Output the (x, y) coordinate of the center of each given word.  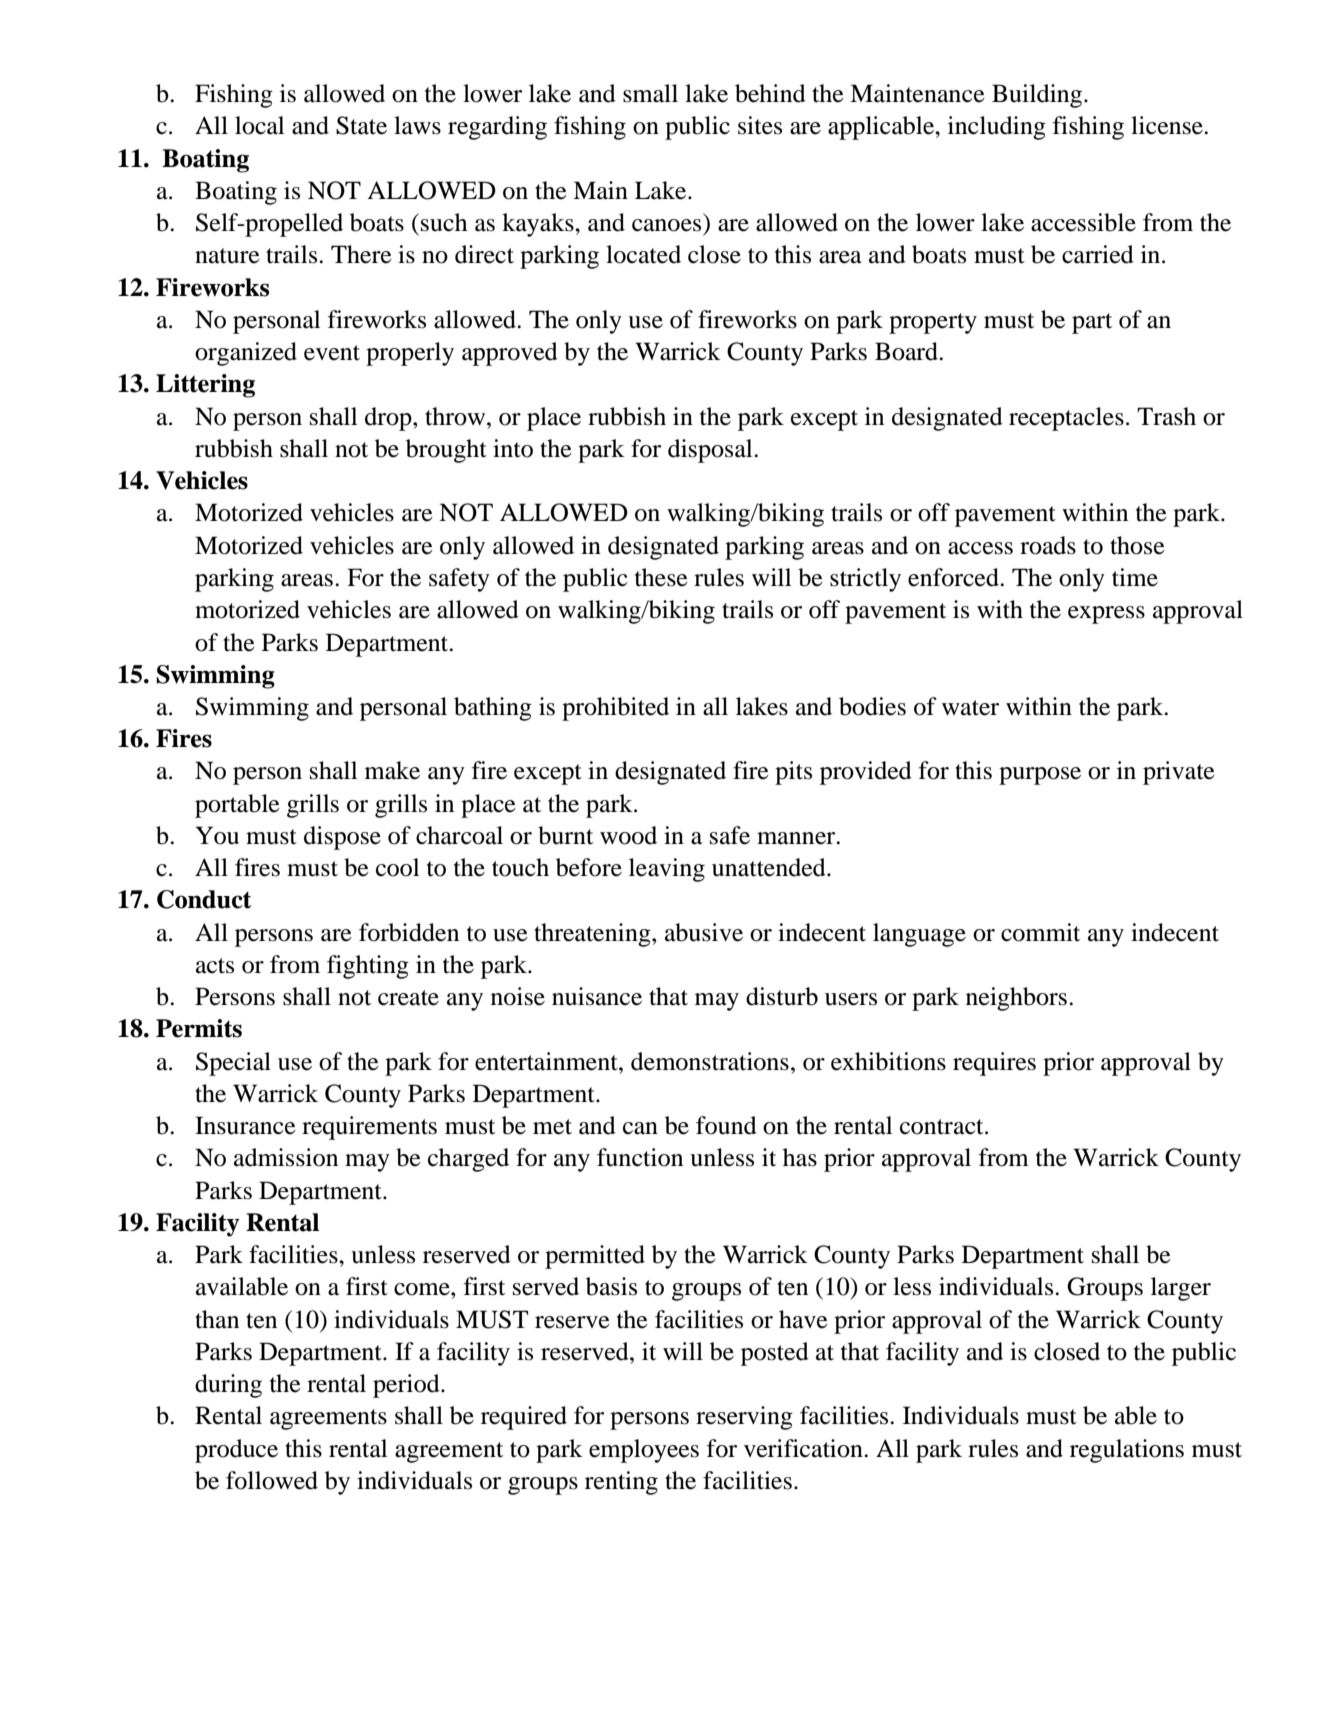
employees (644, 1451)
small (650, 93)
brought (446, 451)
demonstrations (710, 1061)
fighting (368, 967)
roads (1048, 545)
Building (1038, 96)
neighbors (1016, 999)
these (661, 577)
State (361, 125)
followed (272, 1480)
